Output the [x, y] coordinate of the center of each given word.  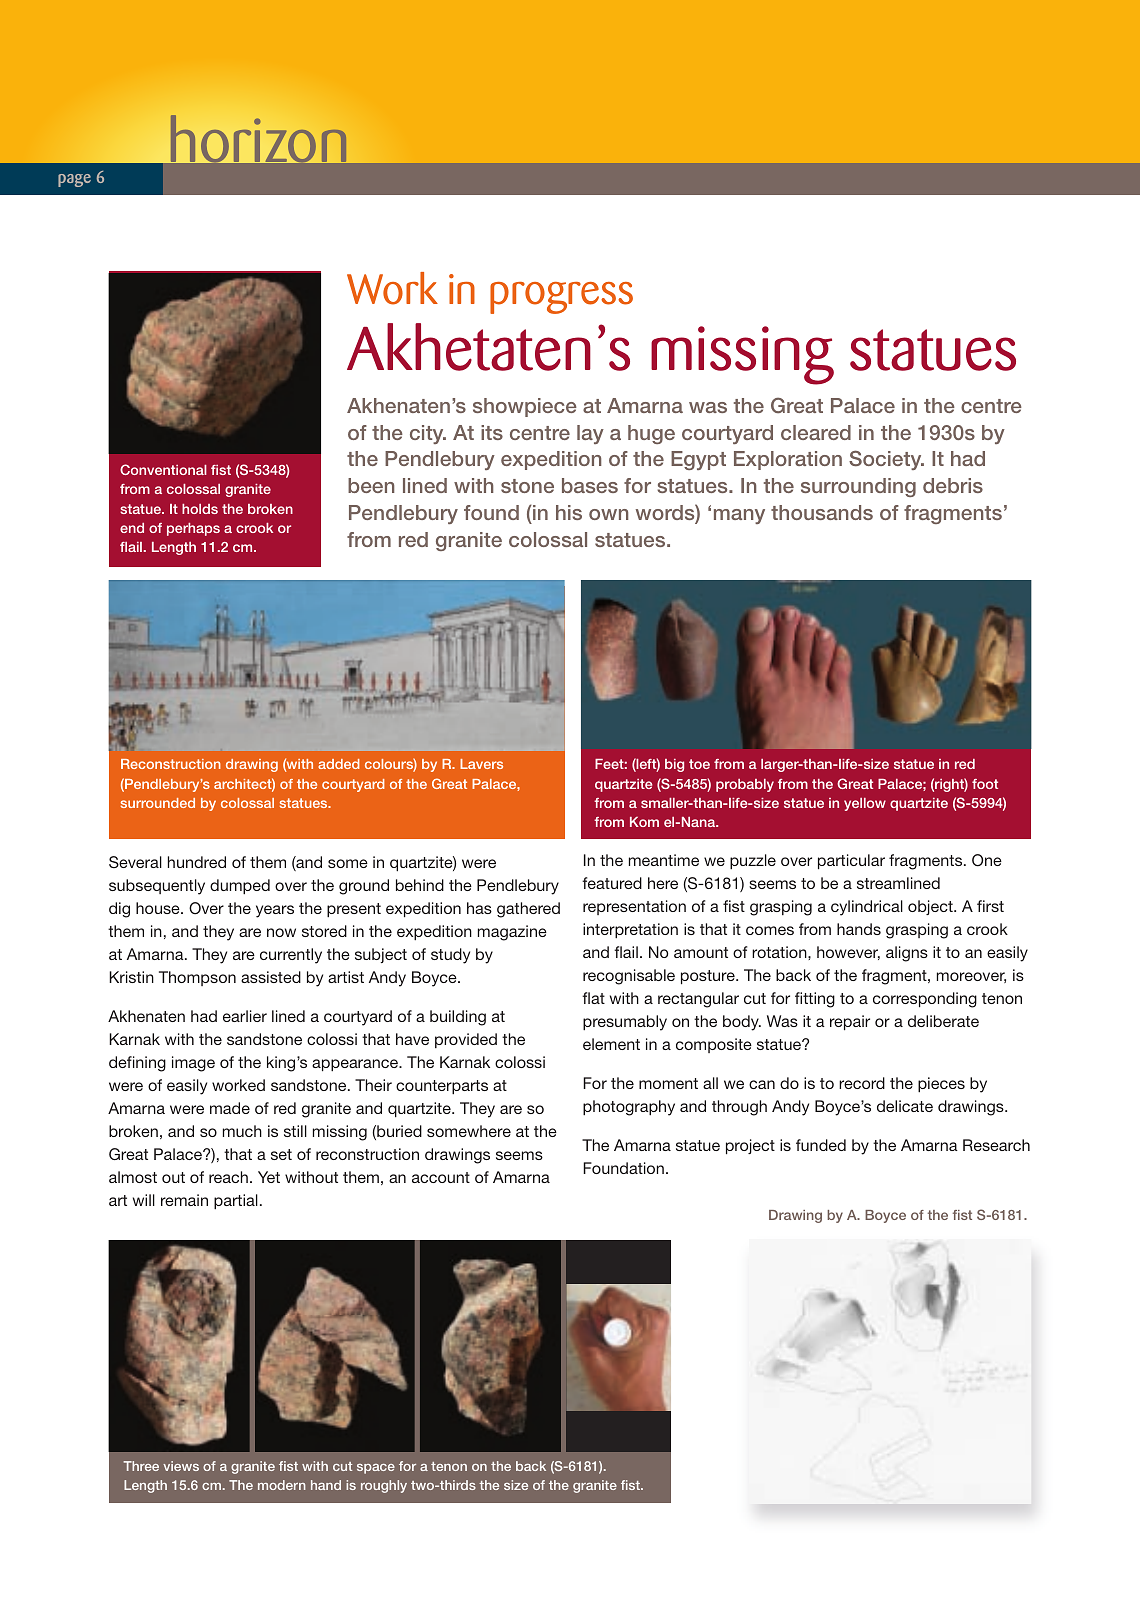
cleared [816, 432]
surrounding [858, 487]
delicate [905, 1106]
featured [612, 883]
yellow [865, 804]
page [74, 180]
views [181, 1466]
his [569, 512]
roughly [384, 1486]
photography [629, 1108]
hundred [197, 862]
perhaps [193, 529]
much [242, 1131]
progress [561, 298]
